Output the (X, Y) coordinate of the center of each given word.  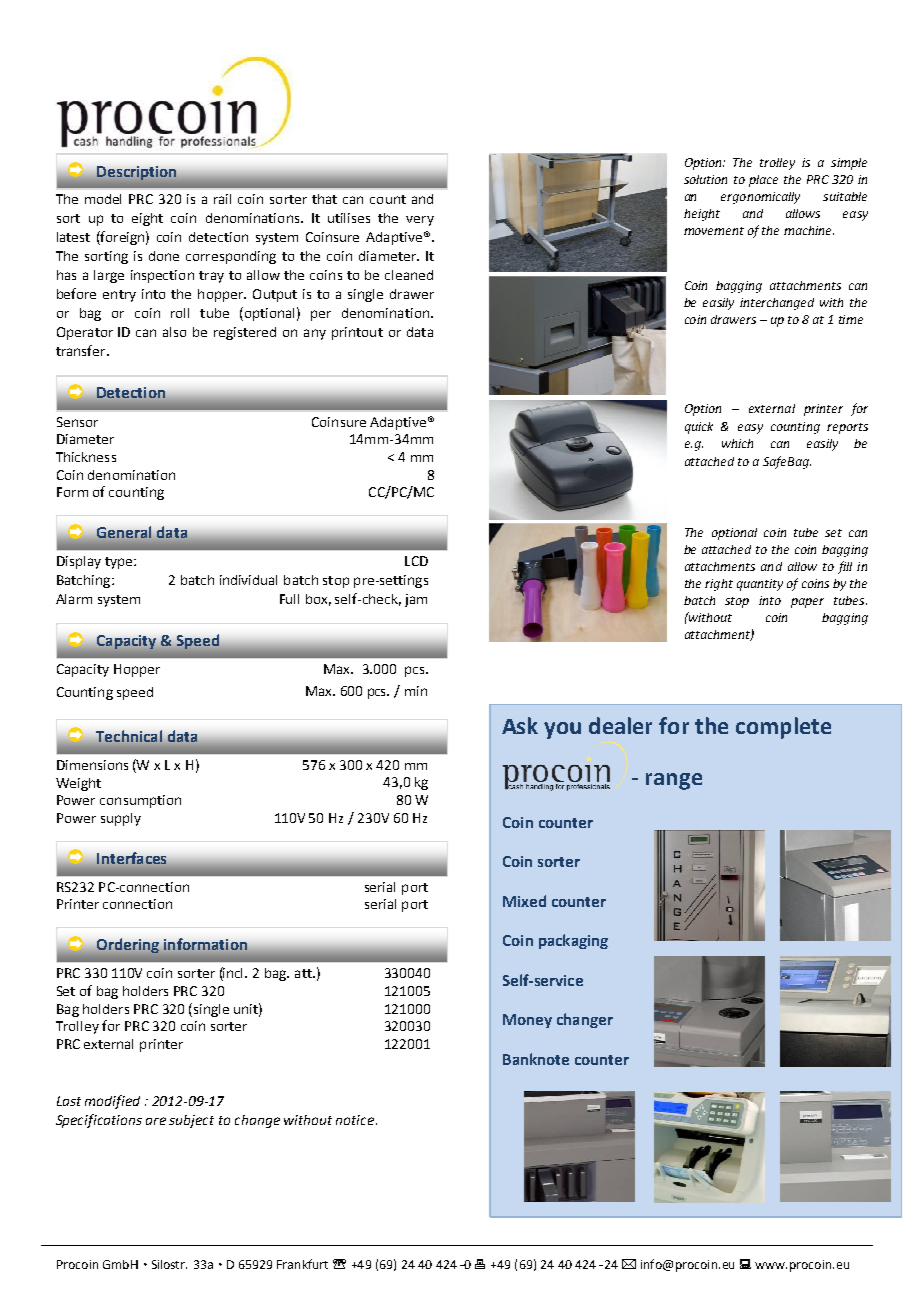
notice (356, 1120)
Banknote (536, 1059)
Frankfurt (302, 1264)
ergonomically (760, 198)
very (420, 221)
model (103, 199)
